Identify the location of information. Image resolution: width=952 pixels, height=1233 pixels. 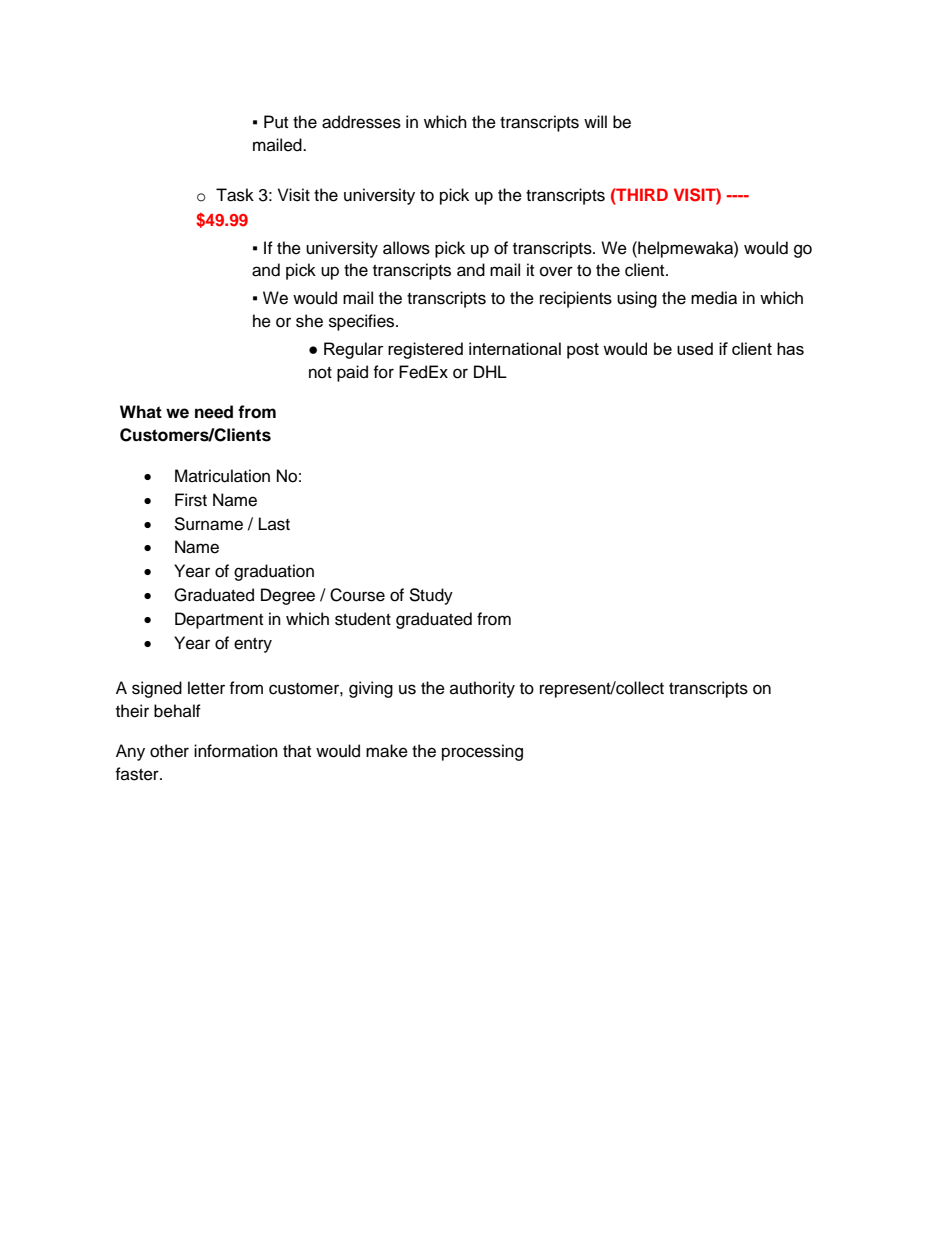
(236, 751).
